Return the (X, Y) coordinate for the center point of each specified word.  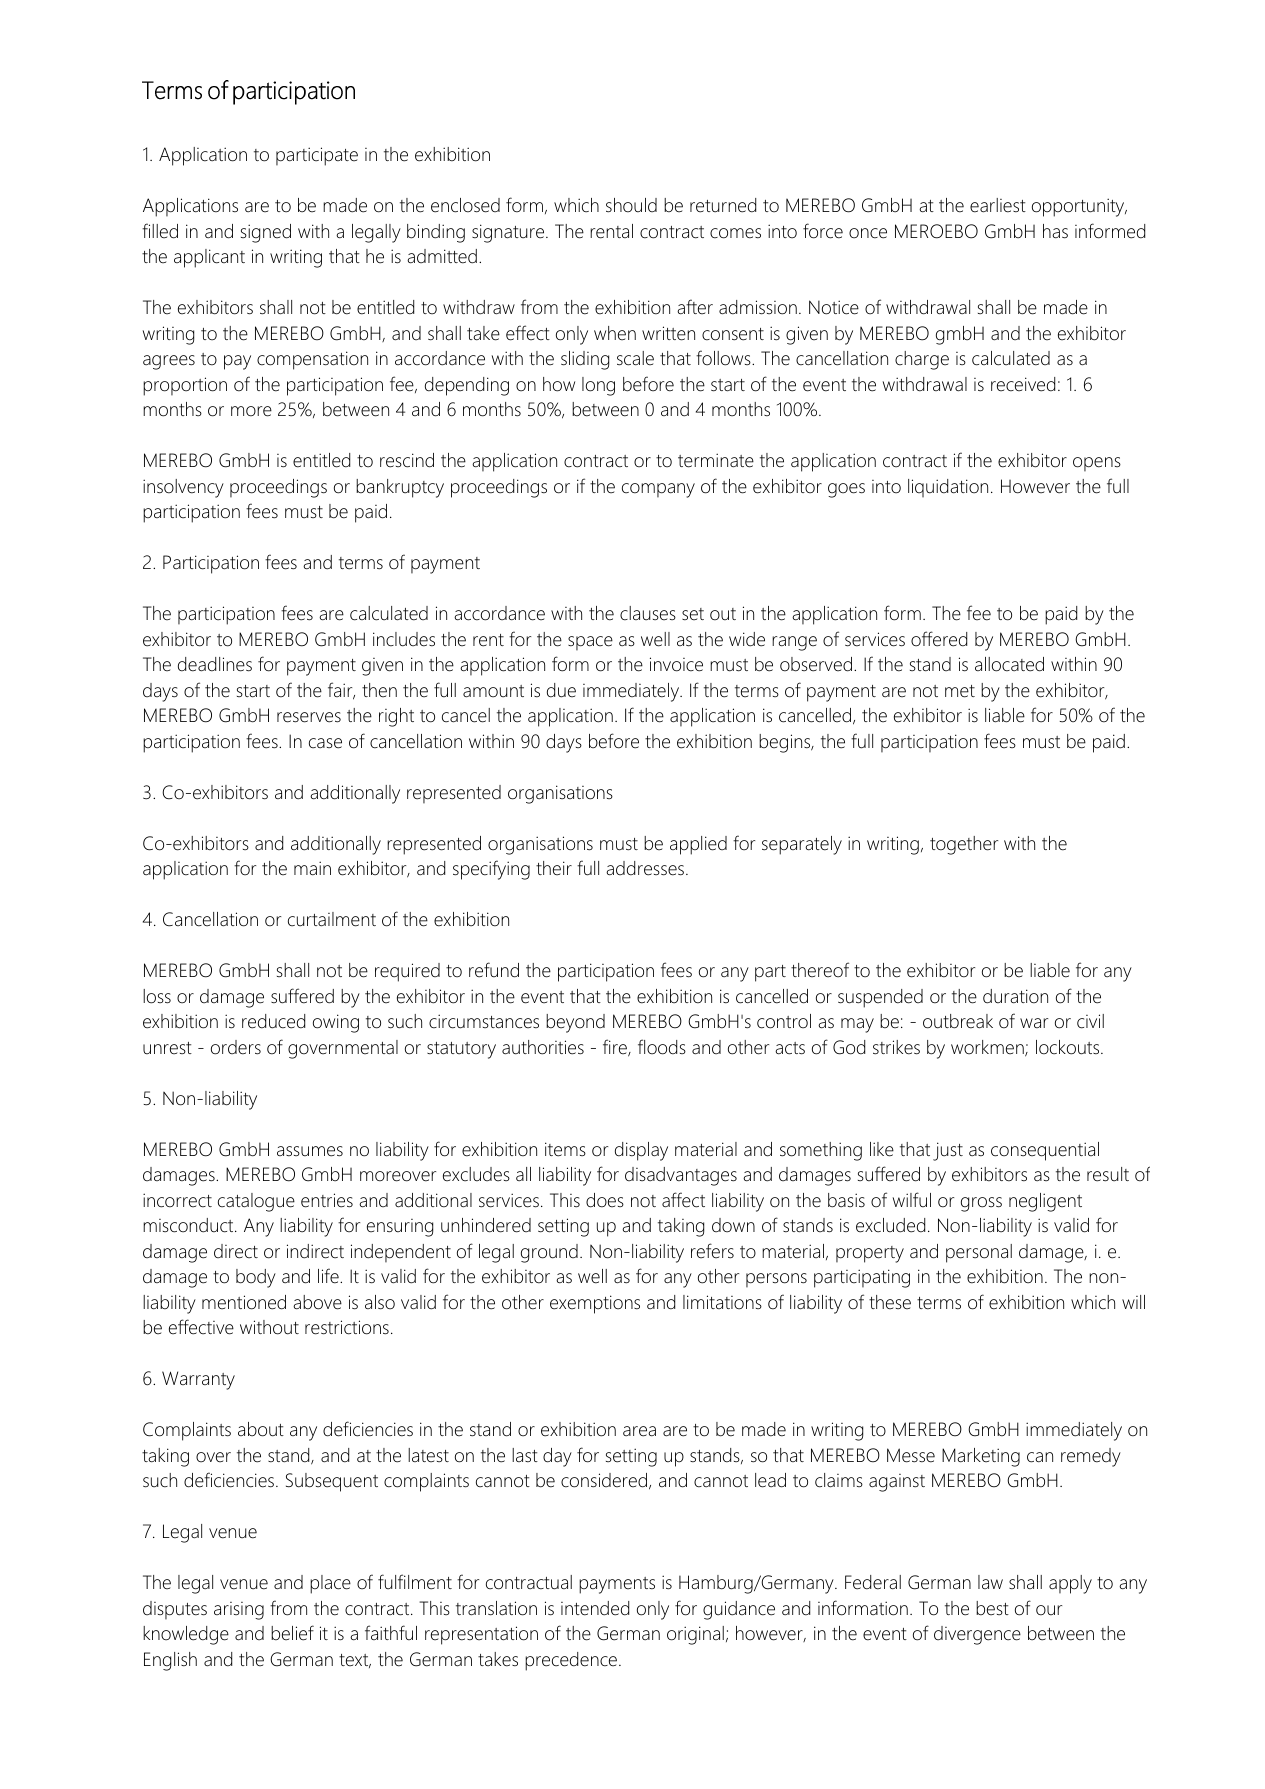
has (1055, 231)
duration (1015, 996)
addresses (645, 868)
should (631, 205)
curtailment (332, 919)
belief (292, 1633)
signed (266, 233)
